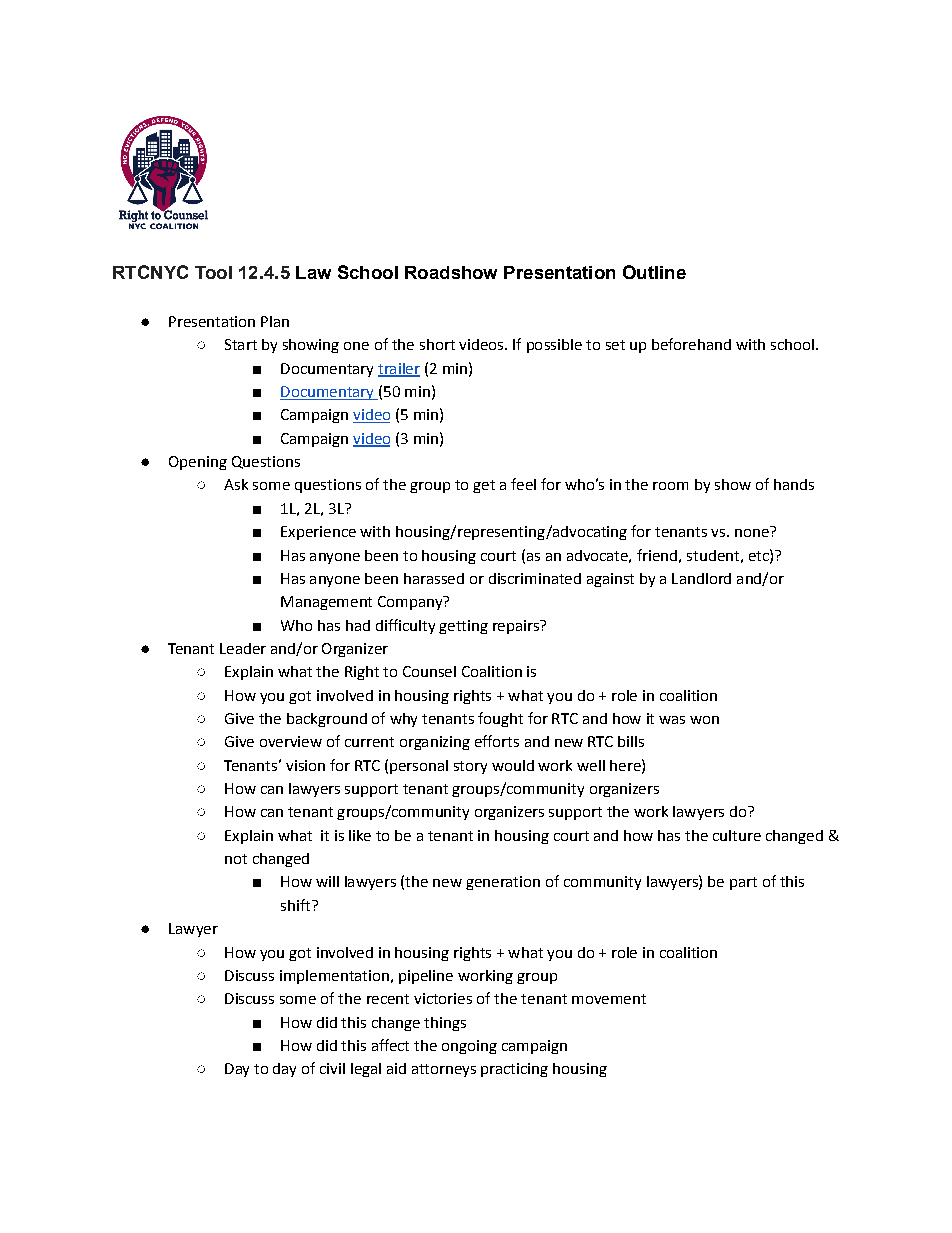 The height and width of the image is (1233, 952). What do you see at coordinates (535, 578) in the image?
I see `discriminated` at bounding box center [535, 578].
